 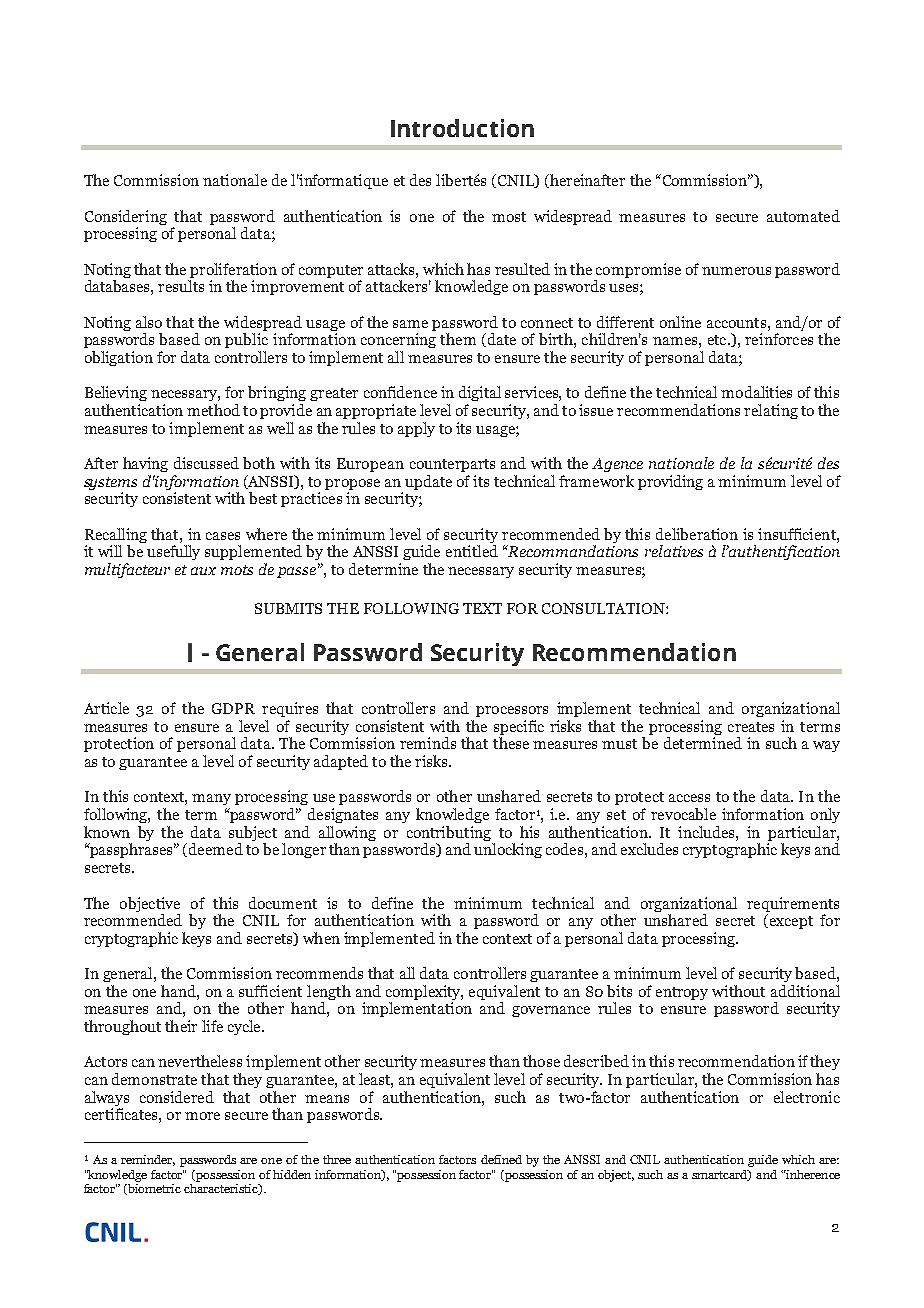 What do you see at coordinates (512, 711) in the screenshot?
I see `processors` at bounding box center [512, 711].
